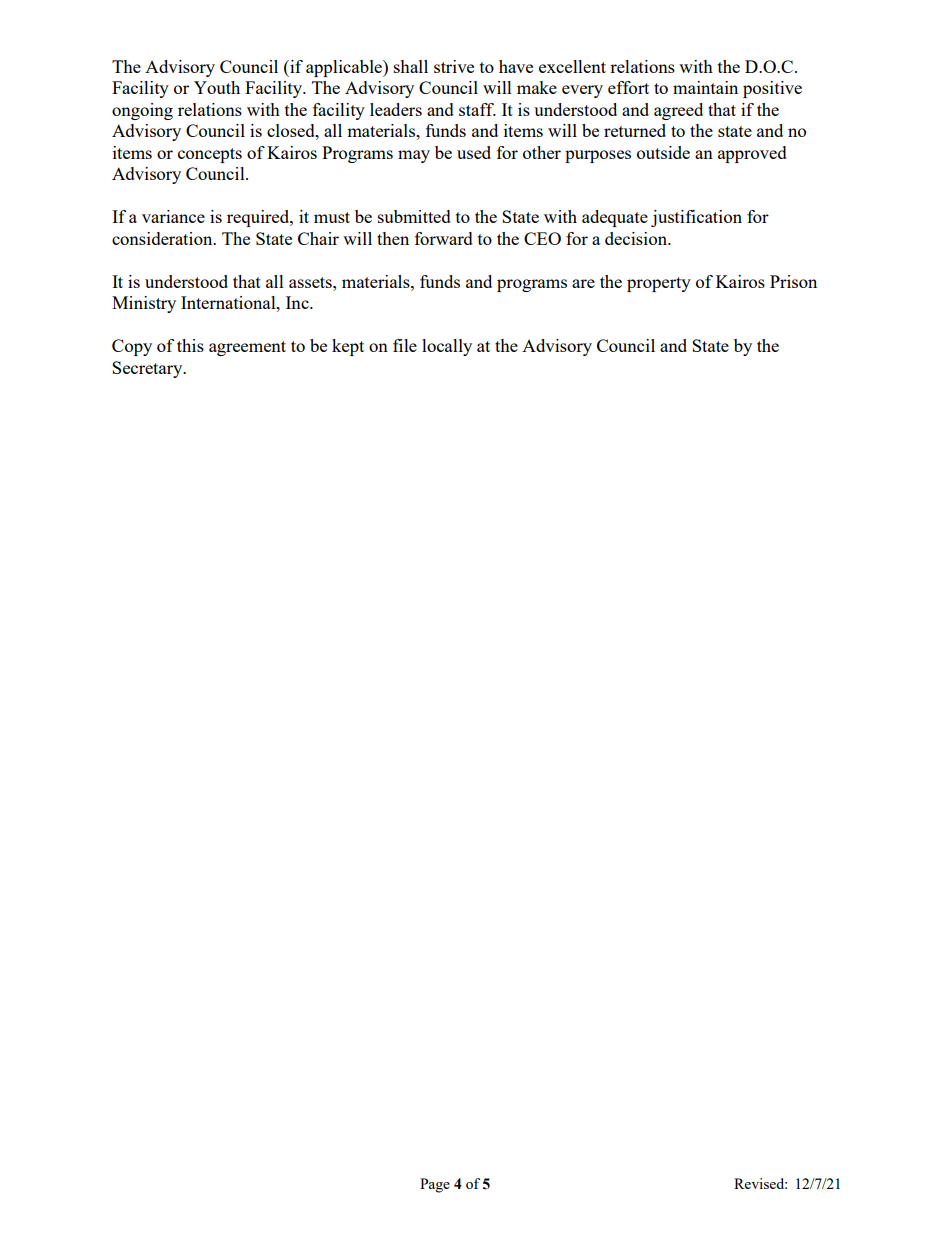  Describe the element at coordinates (659, 284) in the document. I see `property` at that location.
